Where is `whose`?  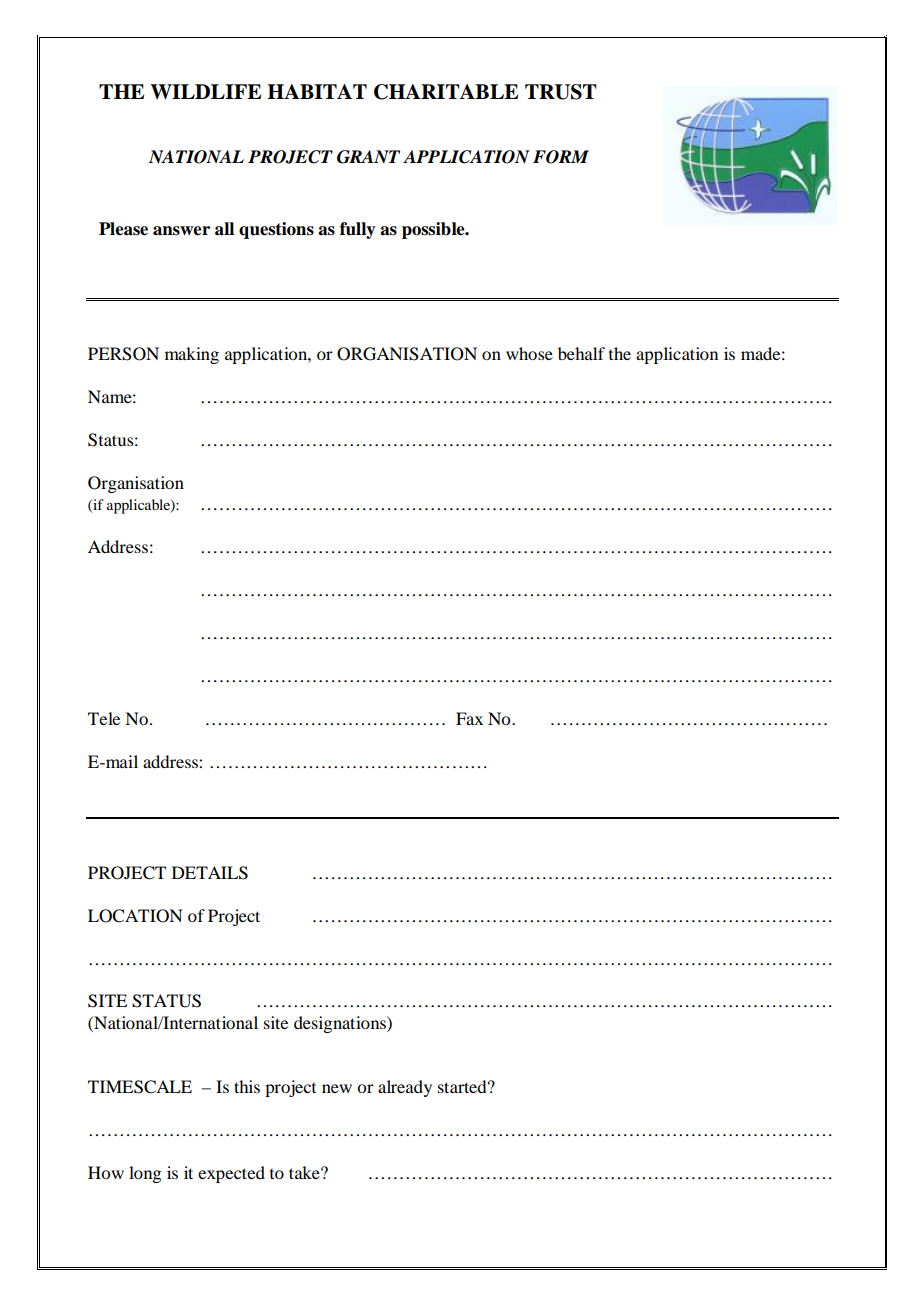 whose is located at coordinates (529, 353).
